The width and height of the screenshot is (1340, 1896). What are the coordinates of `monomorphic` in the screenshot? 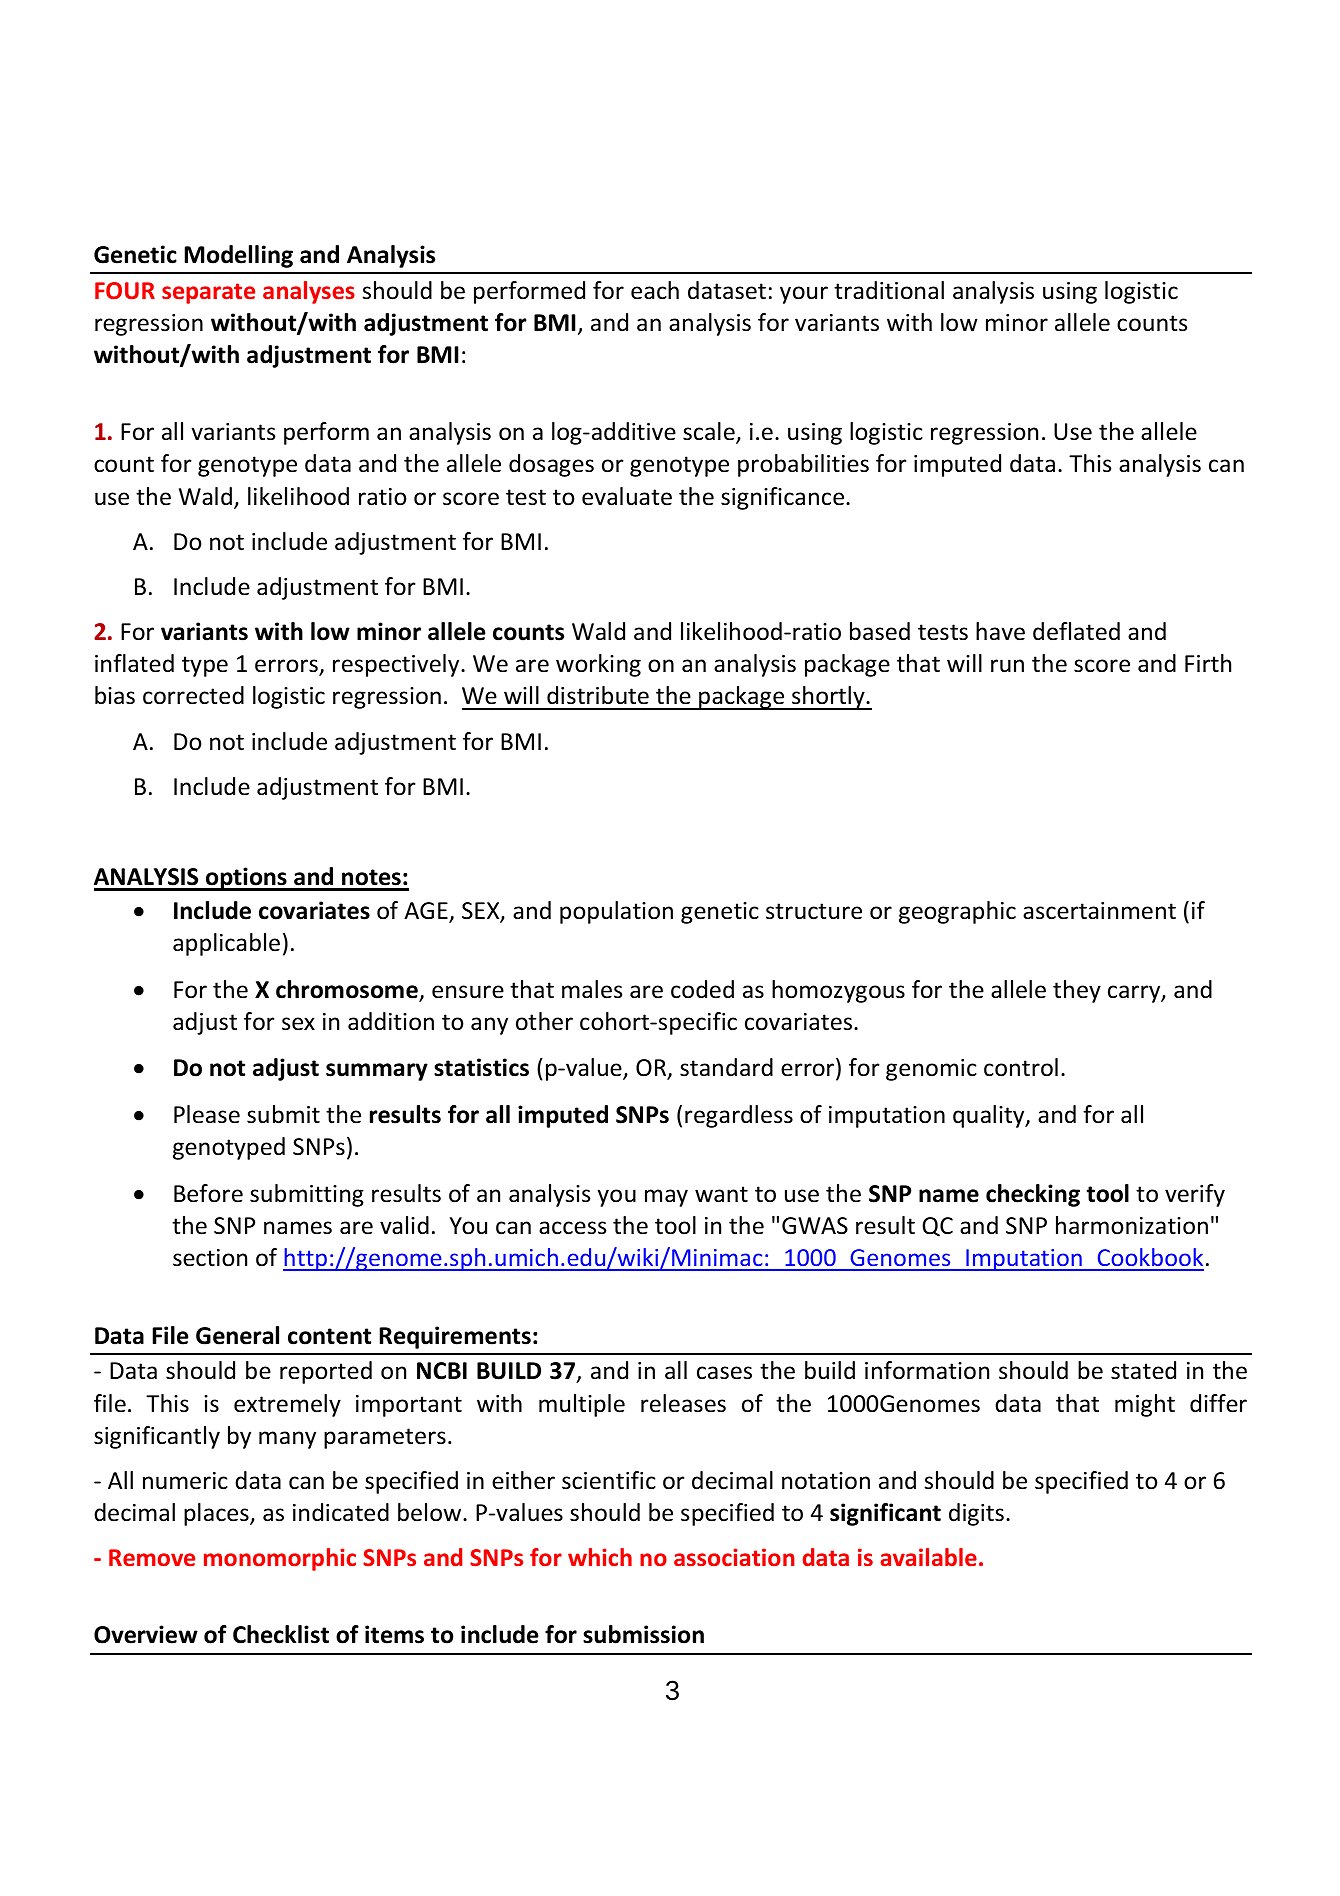 It's located at (280, 1559).
